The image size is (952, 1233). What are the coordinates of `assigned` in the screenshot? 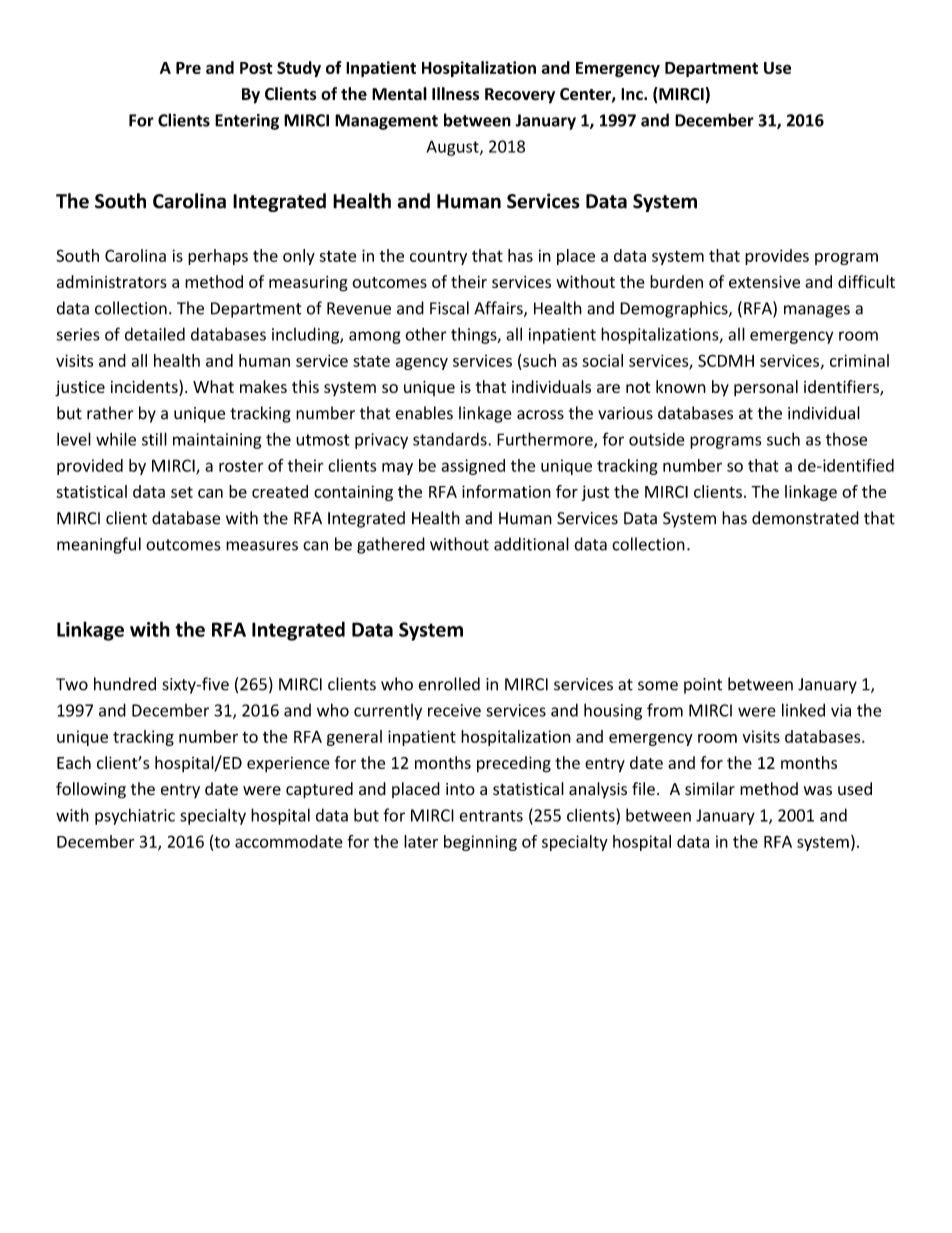 It's located at (473, 467).
